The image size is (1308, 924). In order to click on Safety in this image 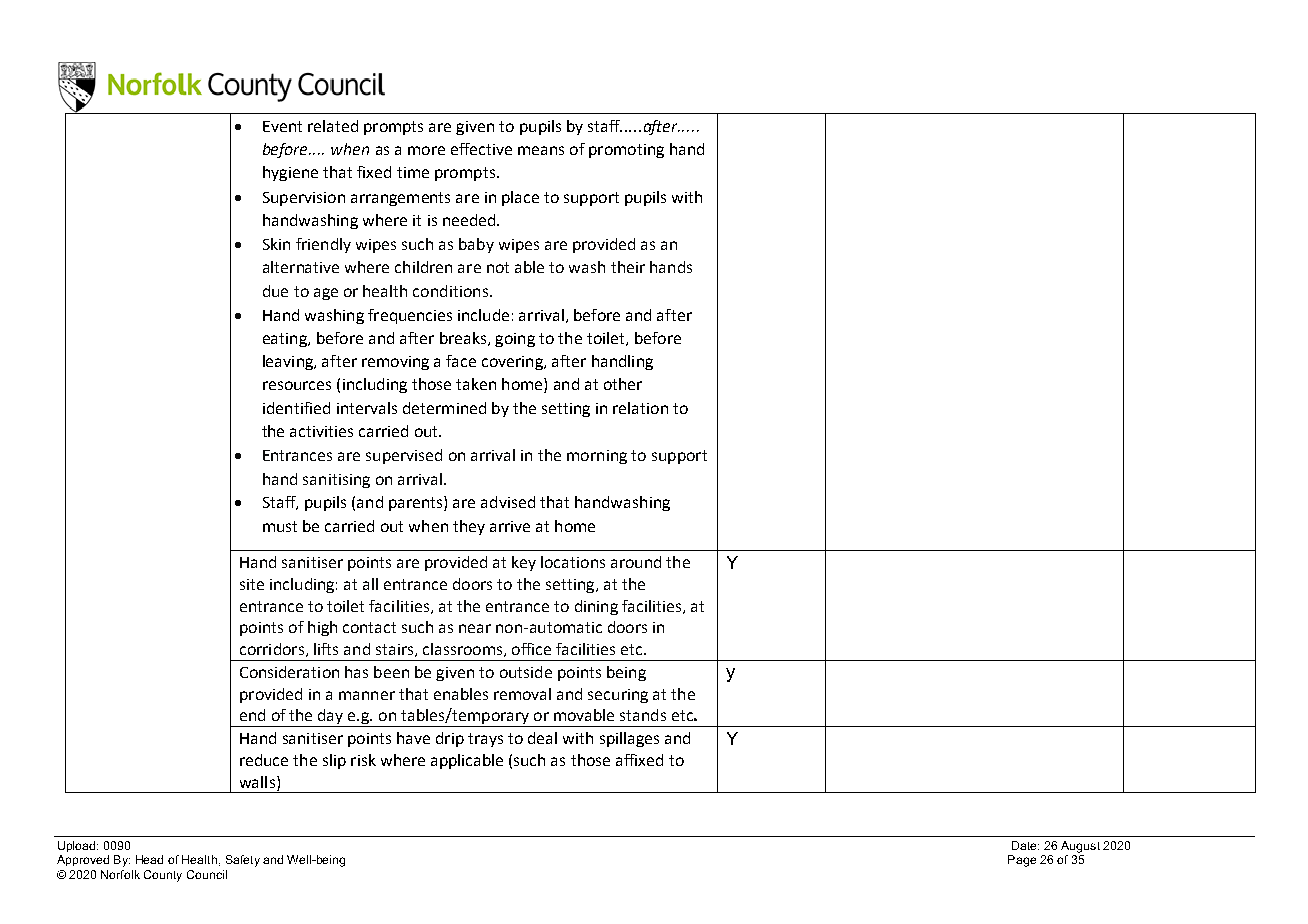, I will do `click(243, 861)`.
